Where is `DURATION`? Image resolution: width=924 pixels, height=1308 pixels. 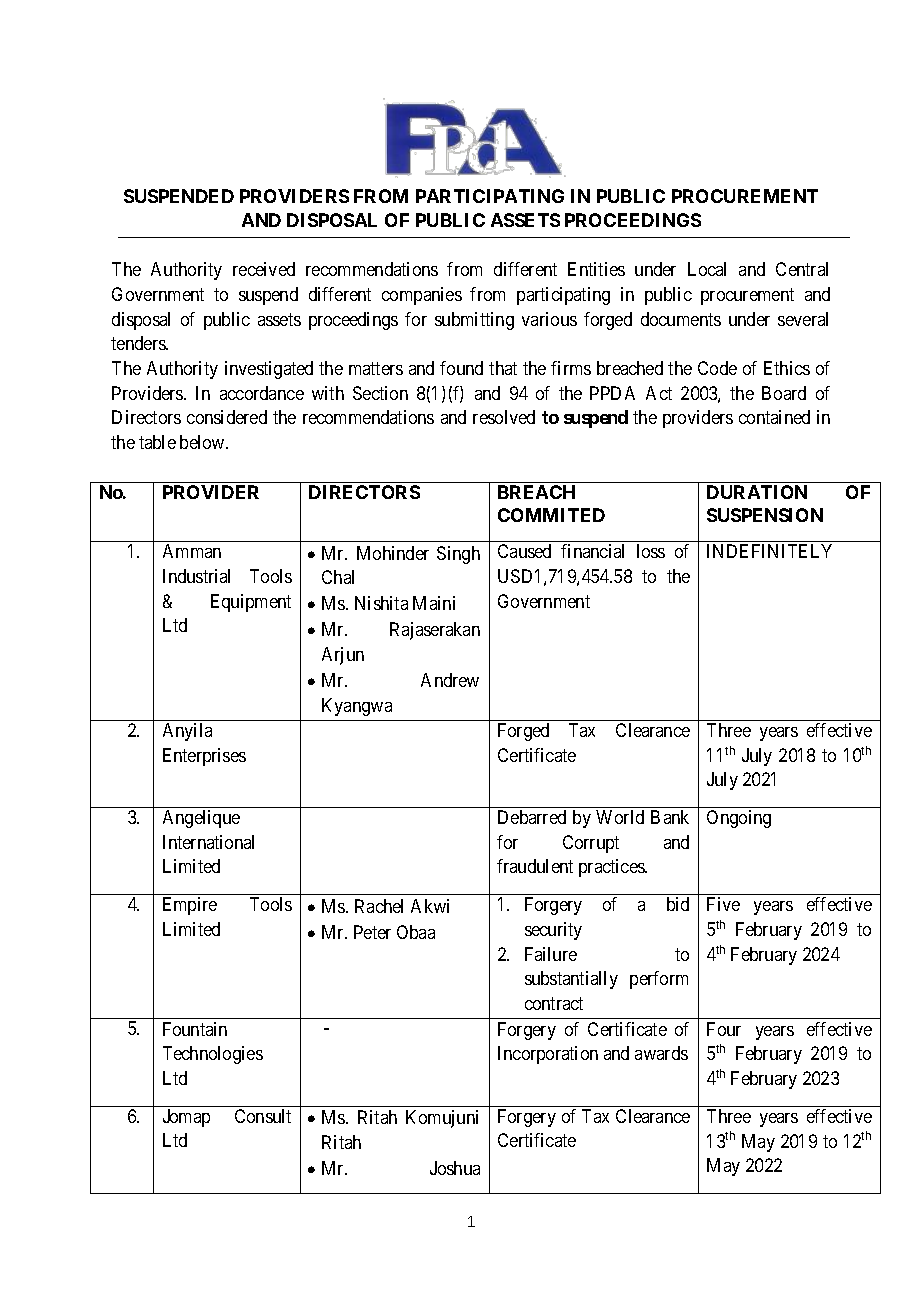
DURATION is located at coordinates (757, 492).
